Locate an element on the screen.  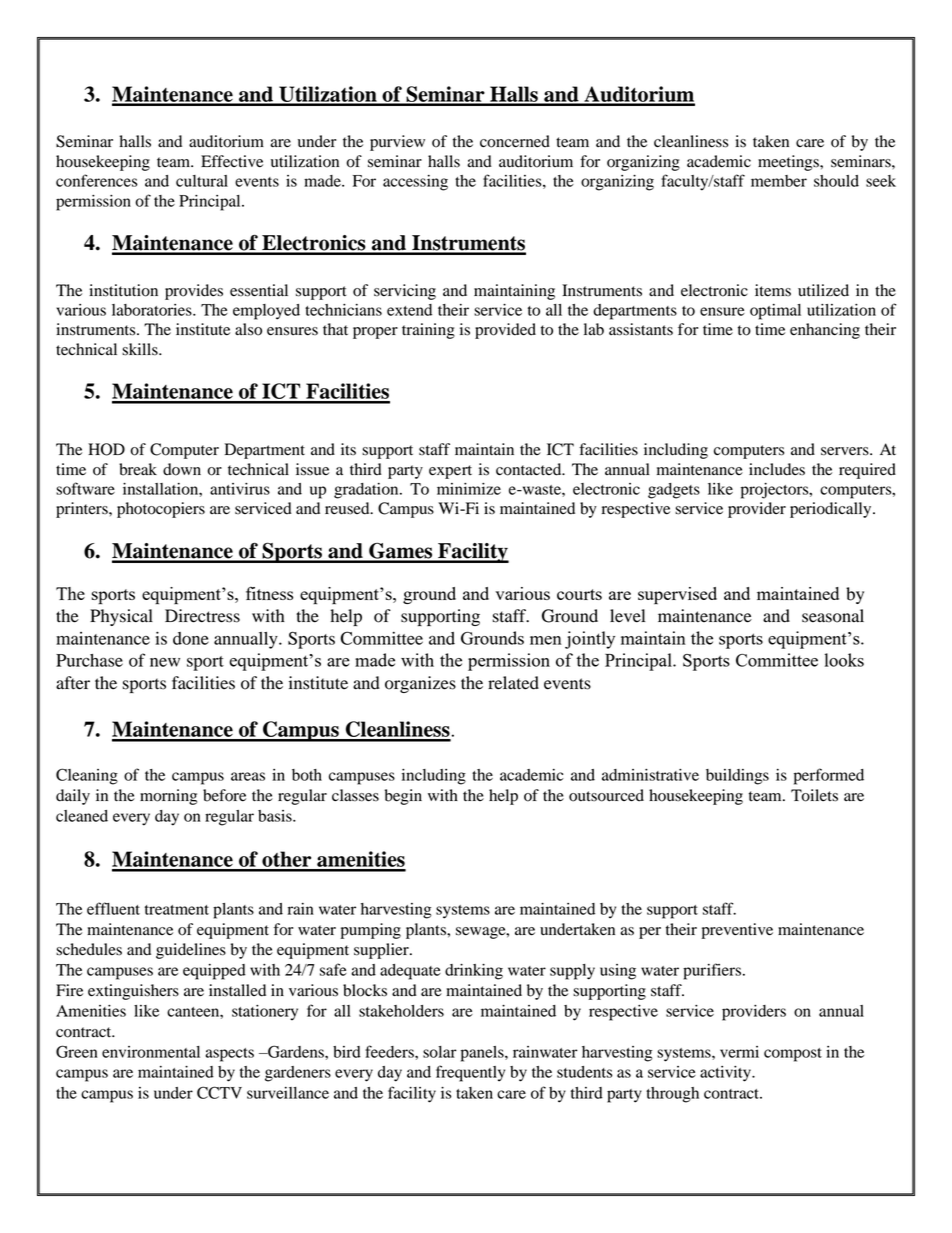
meetings is located at coordinates (789, 163).
